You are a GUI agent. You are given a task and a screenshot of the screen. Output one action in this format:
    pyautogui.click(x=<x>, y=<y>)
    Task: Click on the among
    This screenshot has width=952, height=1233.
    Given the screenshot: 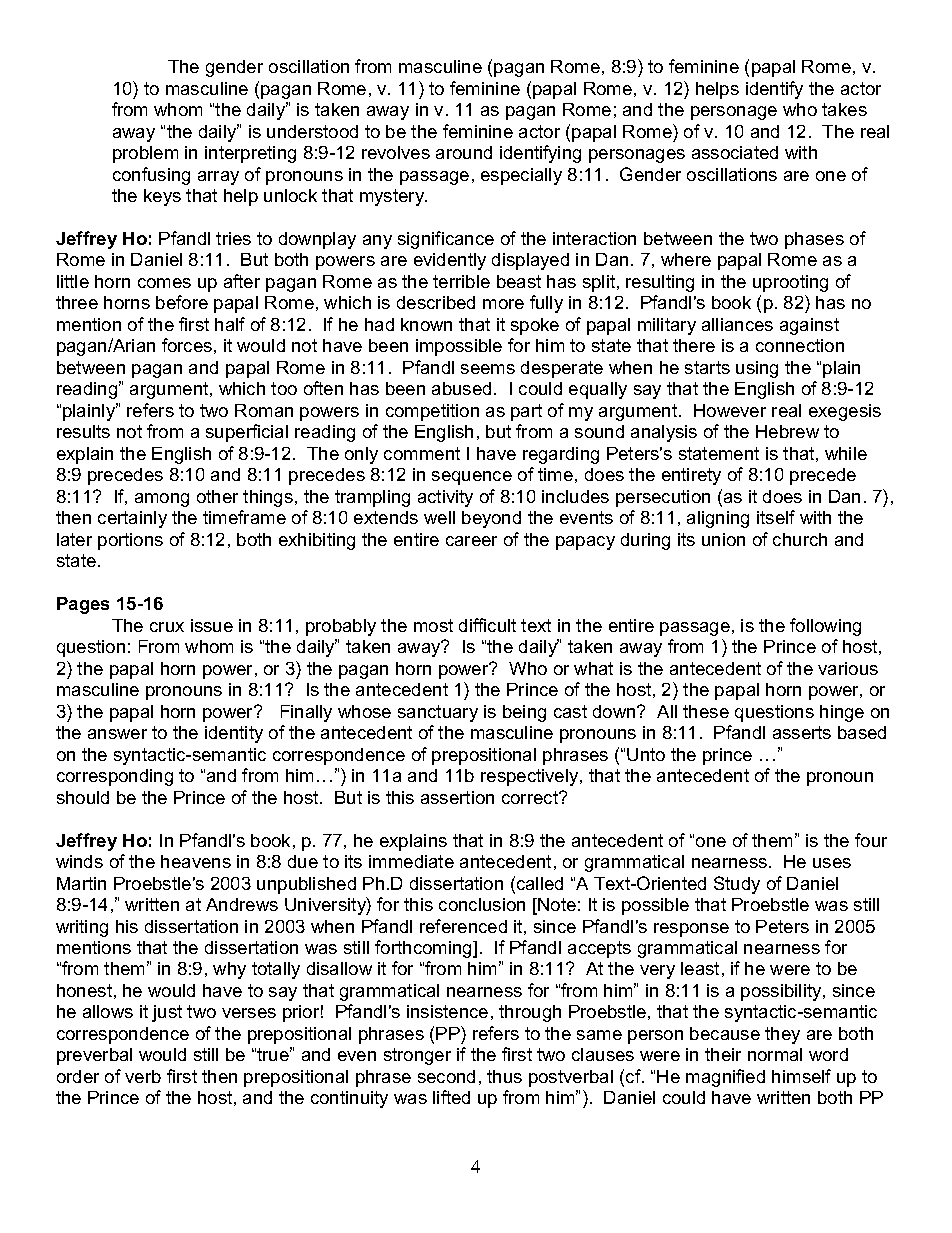 What is the action you would take?
    pyautogui.click(x=162, y=500)
